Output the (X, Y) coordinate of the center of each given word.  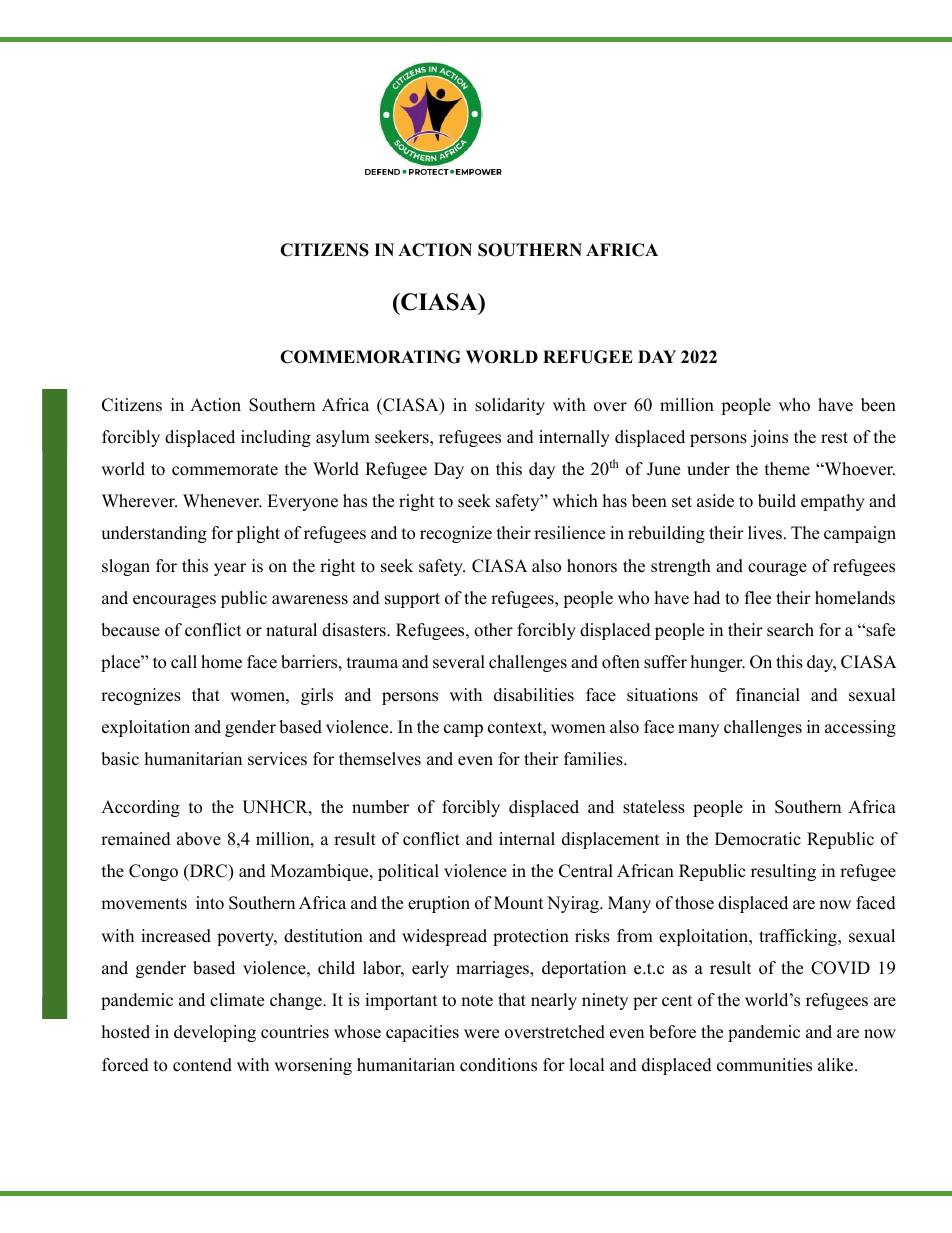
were (481, 1034)
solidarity (510, 406)
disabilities (534, 695)
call (184, 662)
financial (768, 695)
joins (769, 438)
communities (764, 1065)
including (276, 438)
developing (215, 1033)
